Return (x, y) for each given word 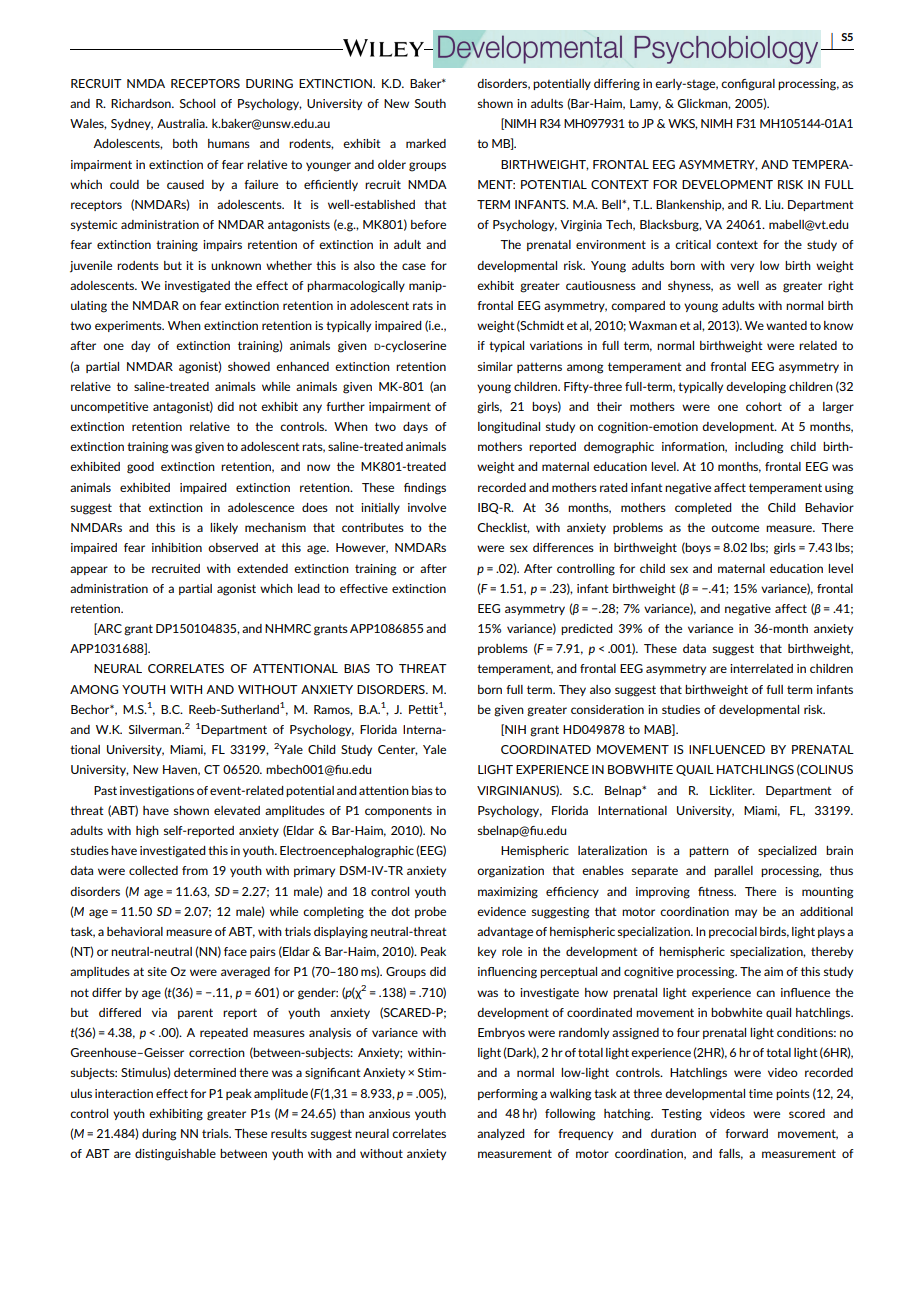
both (185, 143)
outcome (735, 527)
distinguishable (175, 1155)
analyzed (501, 1134)
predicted (587, 629)
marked (426, 143)
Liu (774, 204)
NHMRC (288, 628)
